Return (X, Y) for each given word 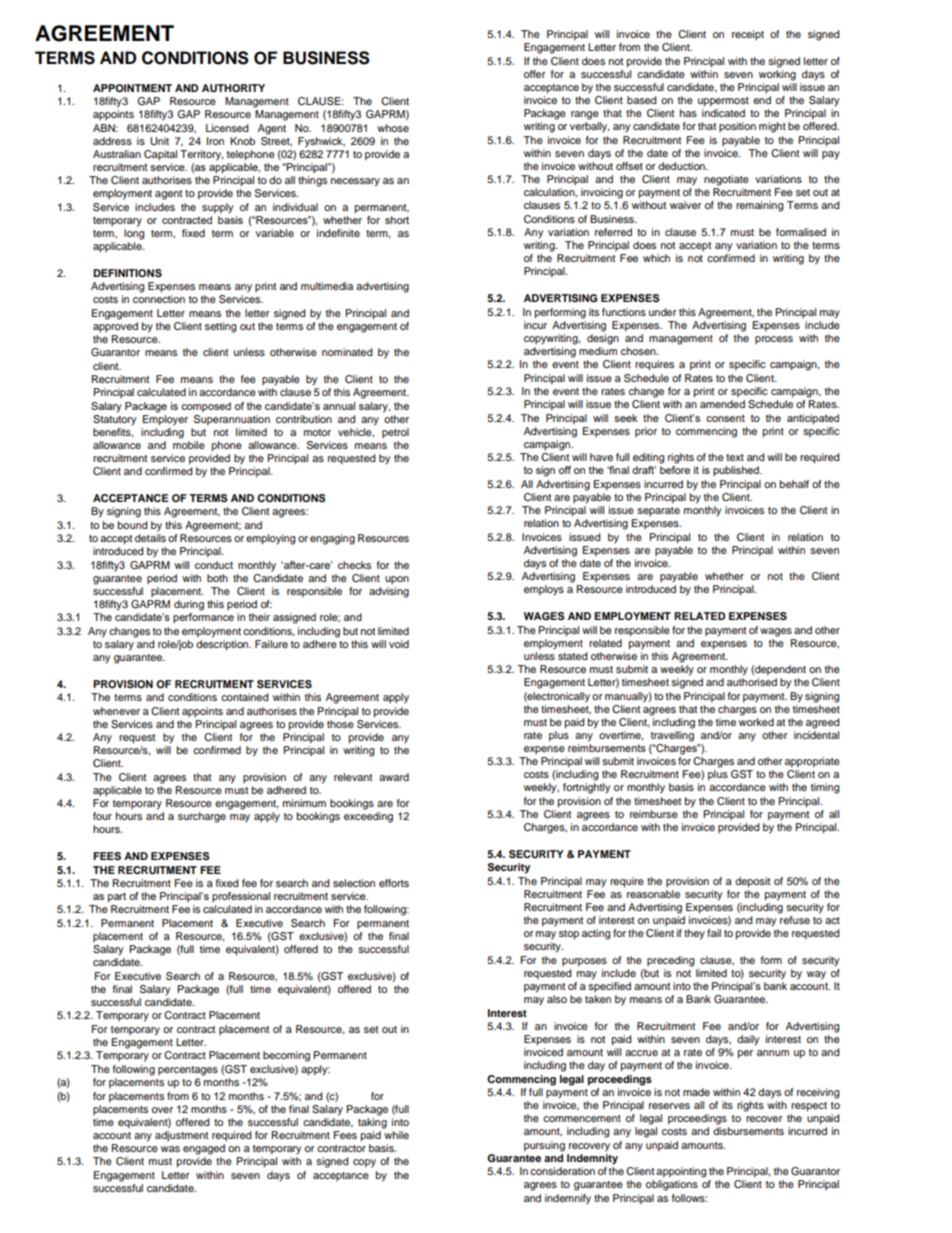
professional (241, 897)
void (399, 644)
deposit (752, 882)
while (396, 1135)
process (774, 340)
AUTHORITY (233, 88)
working (777, 75)
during (189, 605)
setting (220, 327)
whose (393, 128)
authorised (752, 682)
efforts (394, 883)
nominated (347, 352)
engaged (204, 1149)
